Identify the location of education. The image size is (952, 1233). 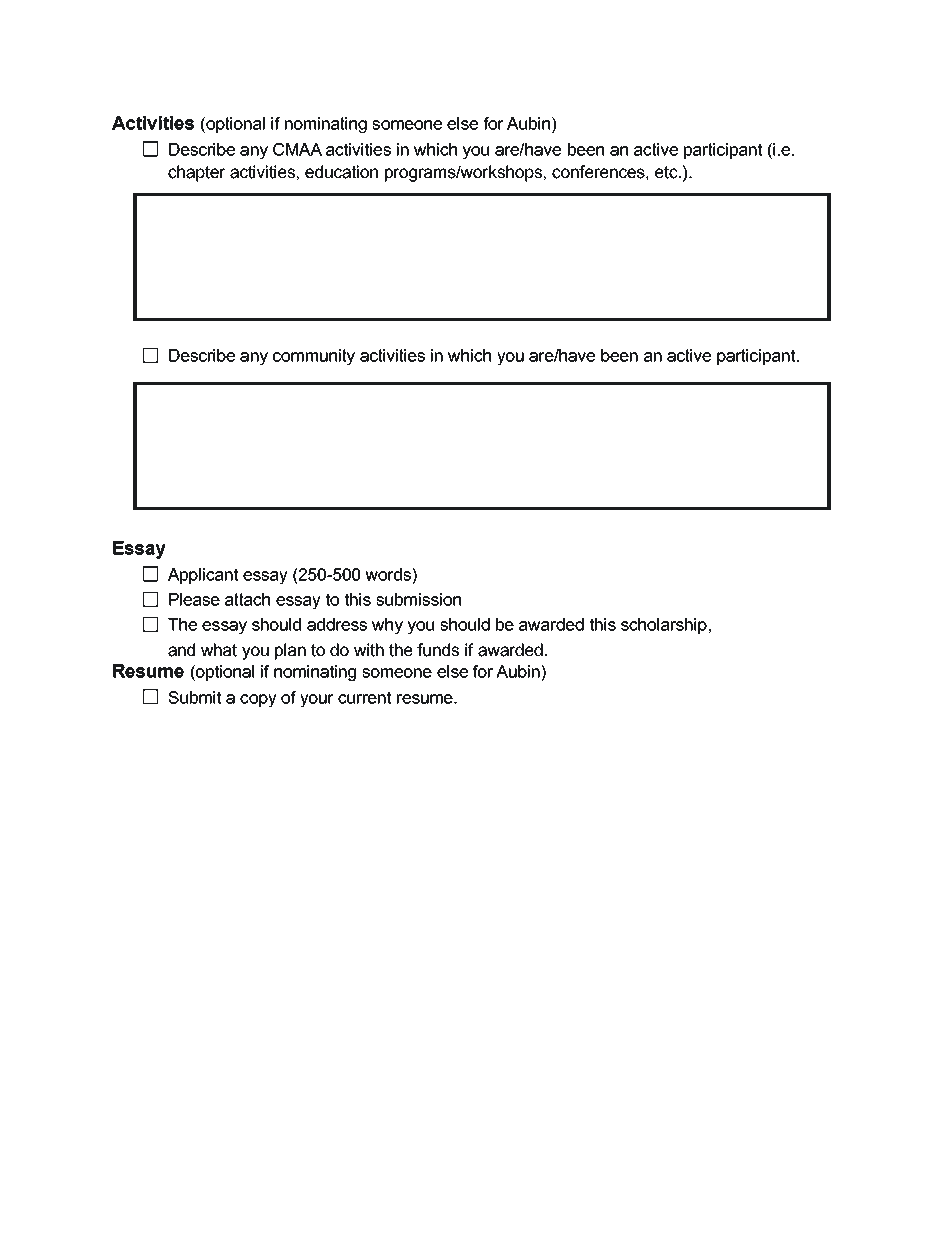
(341, 172).
